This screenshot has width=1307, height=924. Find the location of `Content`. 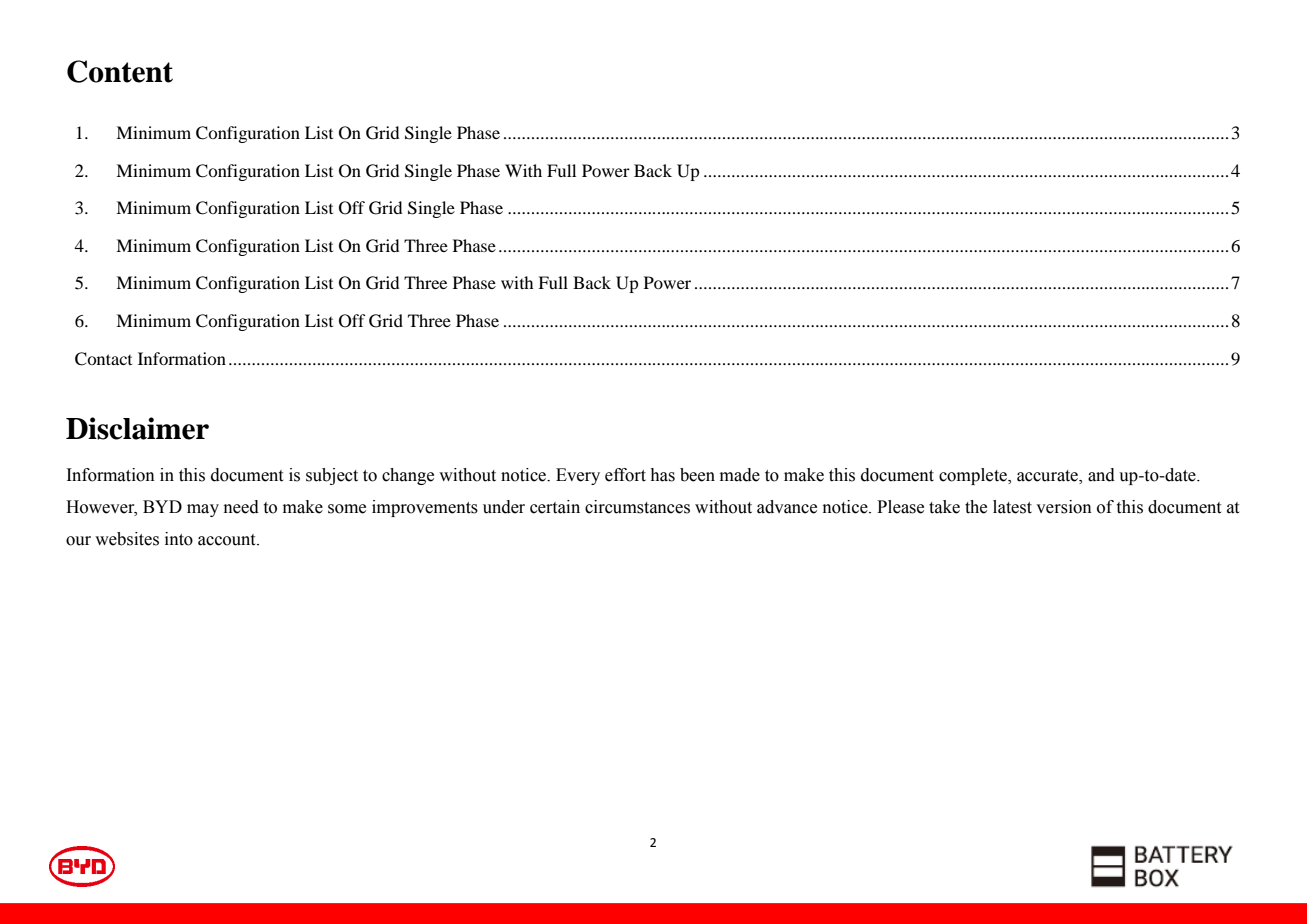

Content is located at coordinates (120, 71).
